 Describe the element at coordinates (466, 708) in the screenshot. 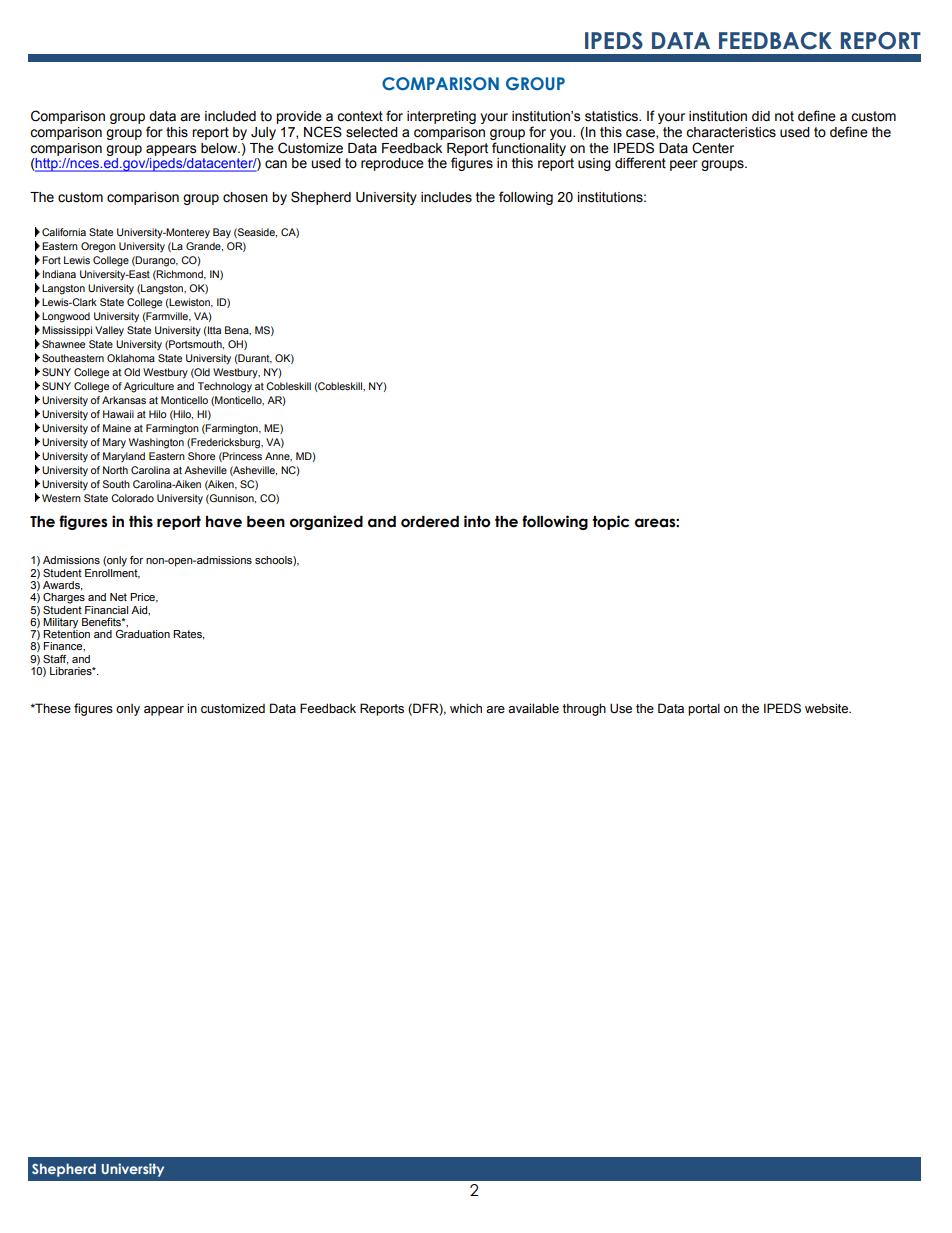

I see `which` at that location.
